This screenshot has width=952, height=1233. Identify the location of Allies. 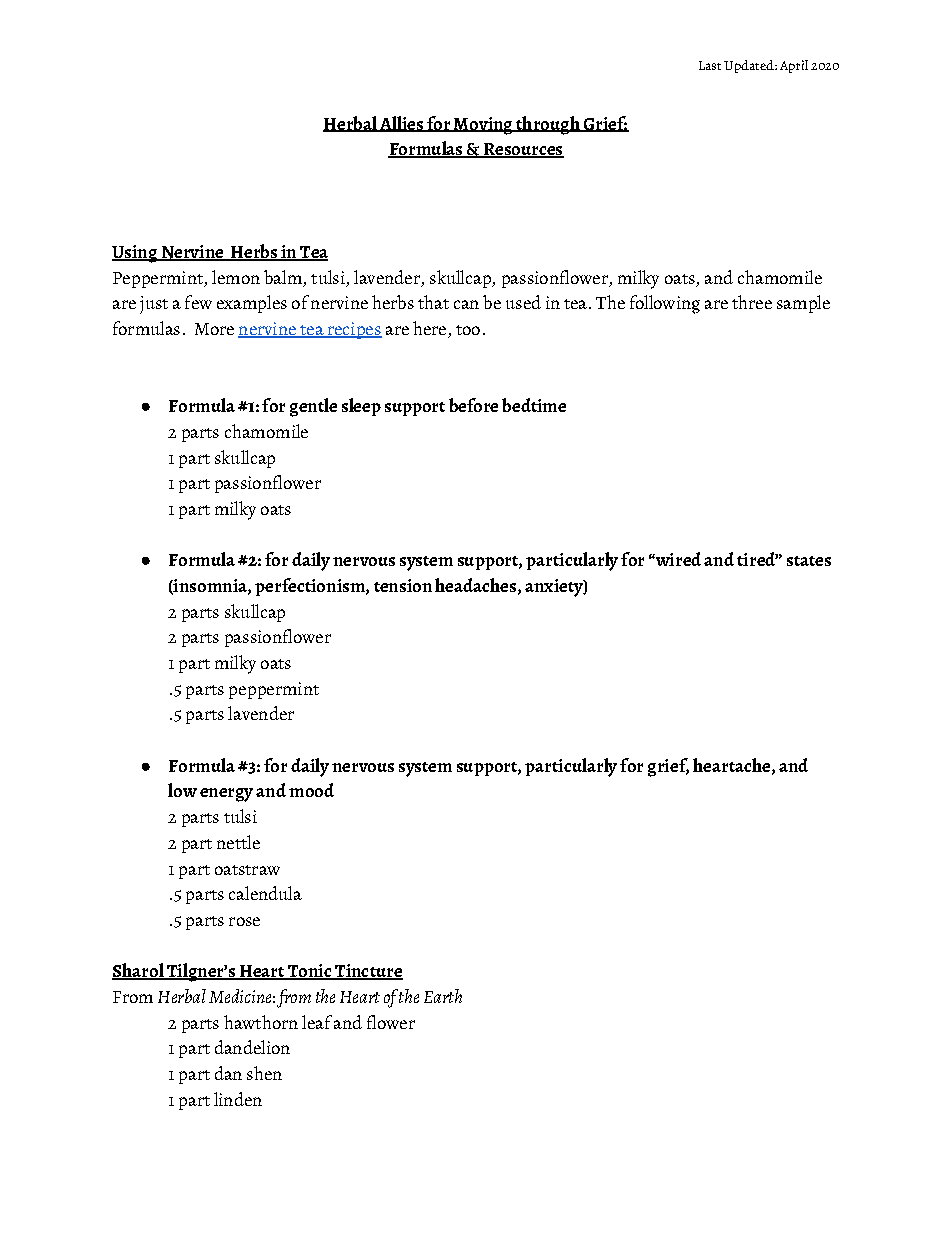
(401, 124).
